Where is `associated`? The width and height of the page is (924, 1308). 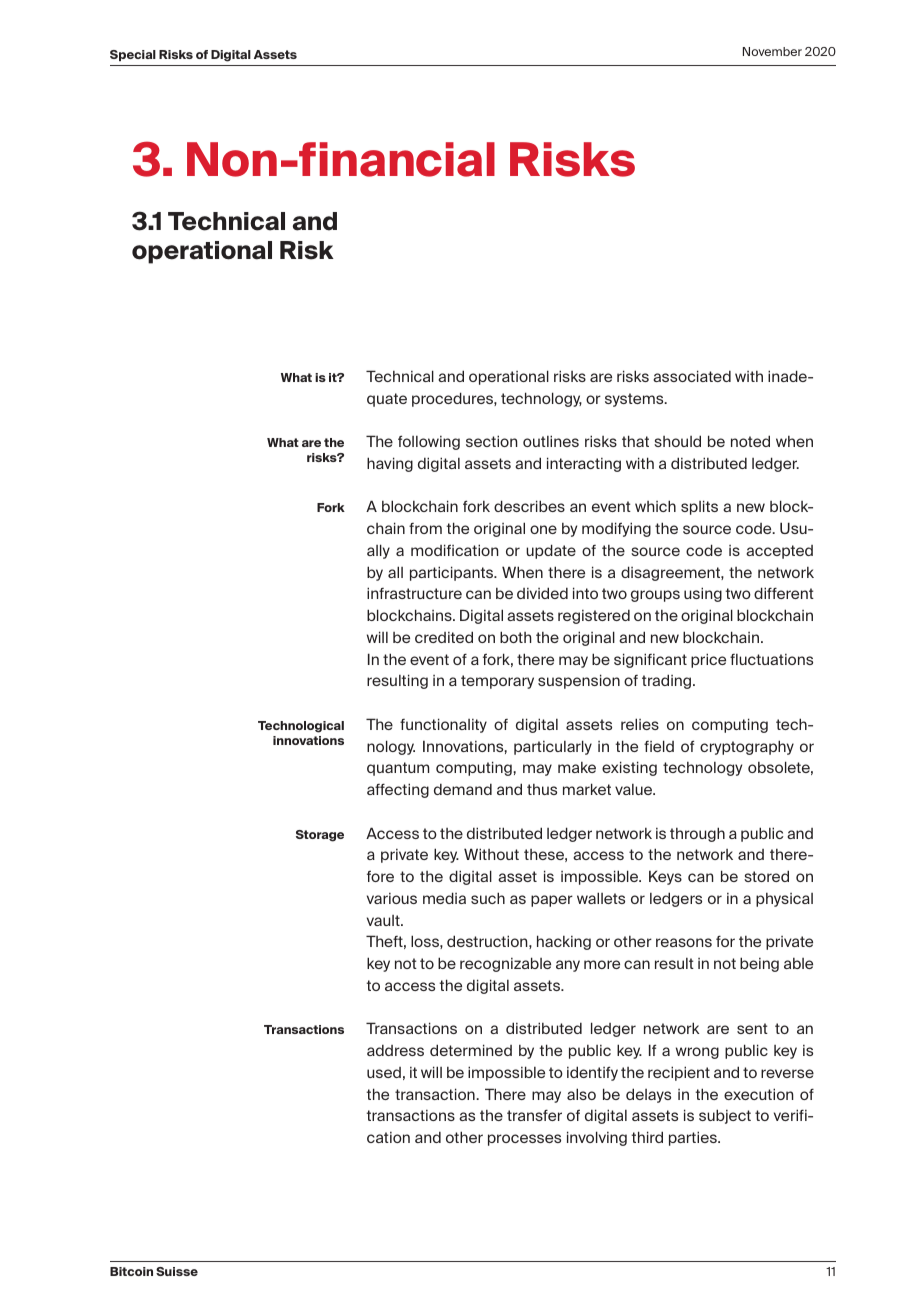
associated is located at coordinates (692, 376).
